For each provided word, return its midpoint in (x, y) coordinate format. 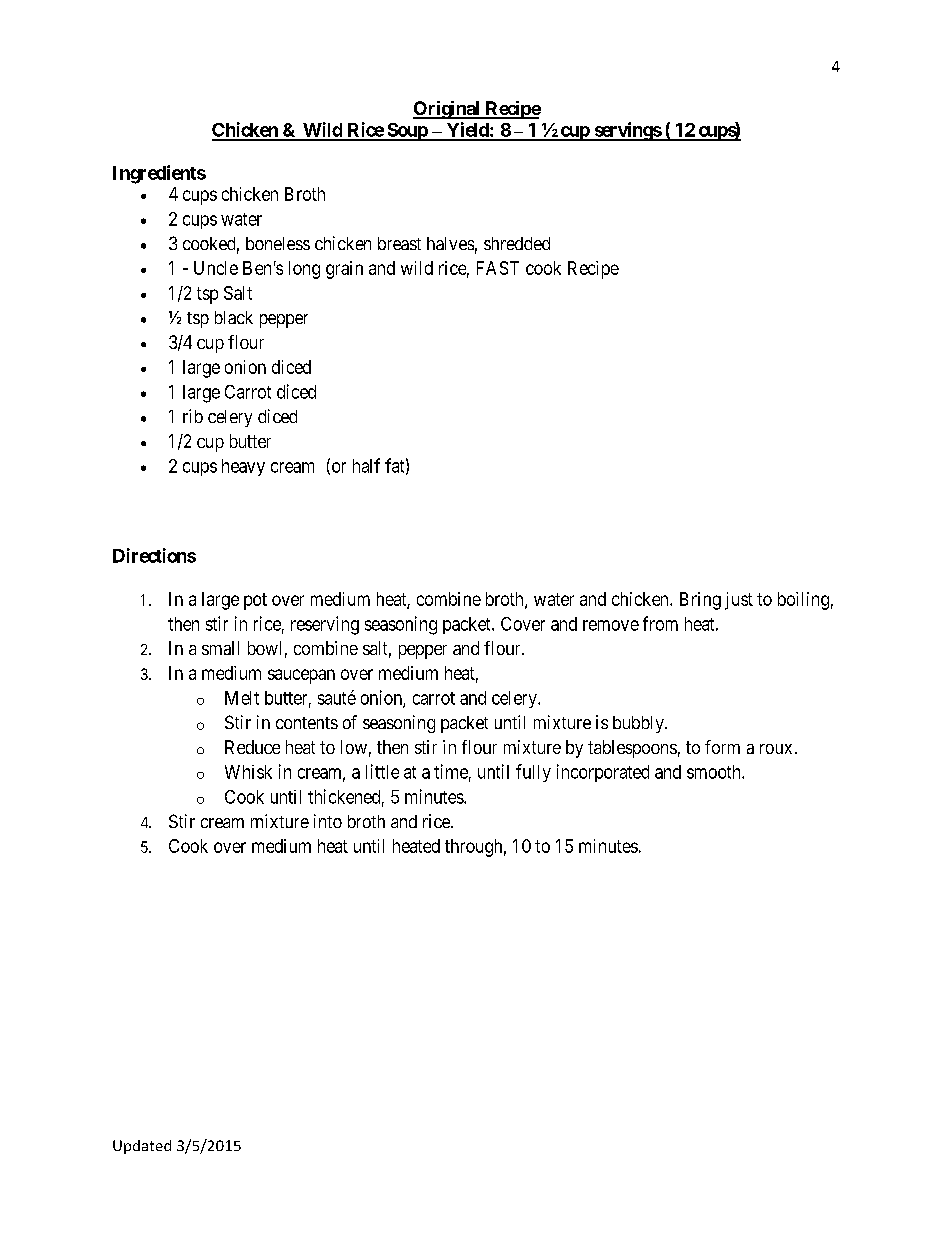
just (739, 601)
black (234, 317)
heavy (243, 467)
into (328, 821)
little (382, 771)
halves (450, 243)
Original (448, 110)
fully (533, 773)
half (366, 465)
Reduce (252, 747)
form (722, 747)
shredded (517, 243)
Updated (142, 1147)
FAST (498, 268)
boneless (278, 243)
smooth (715, 772)
